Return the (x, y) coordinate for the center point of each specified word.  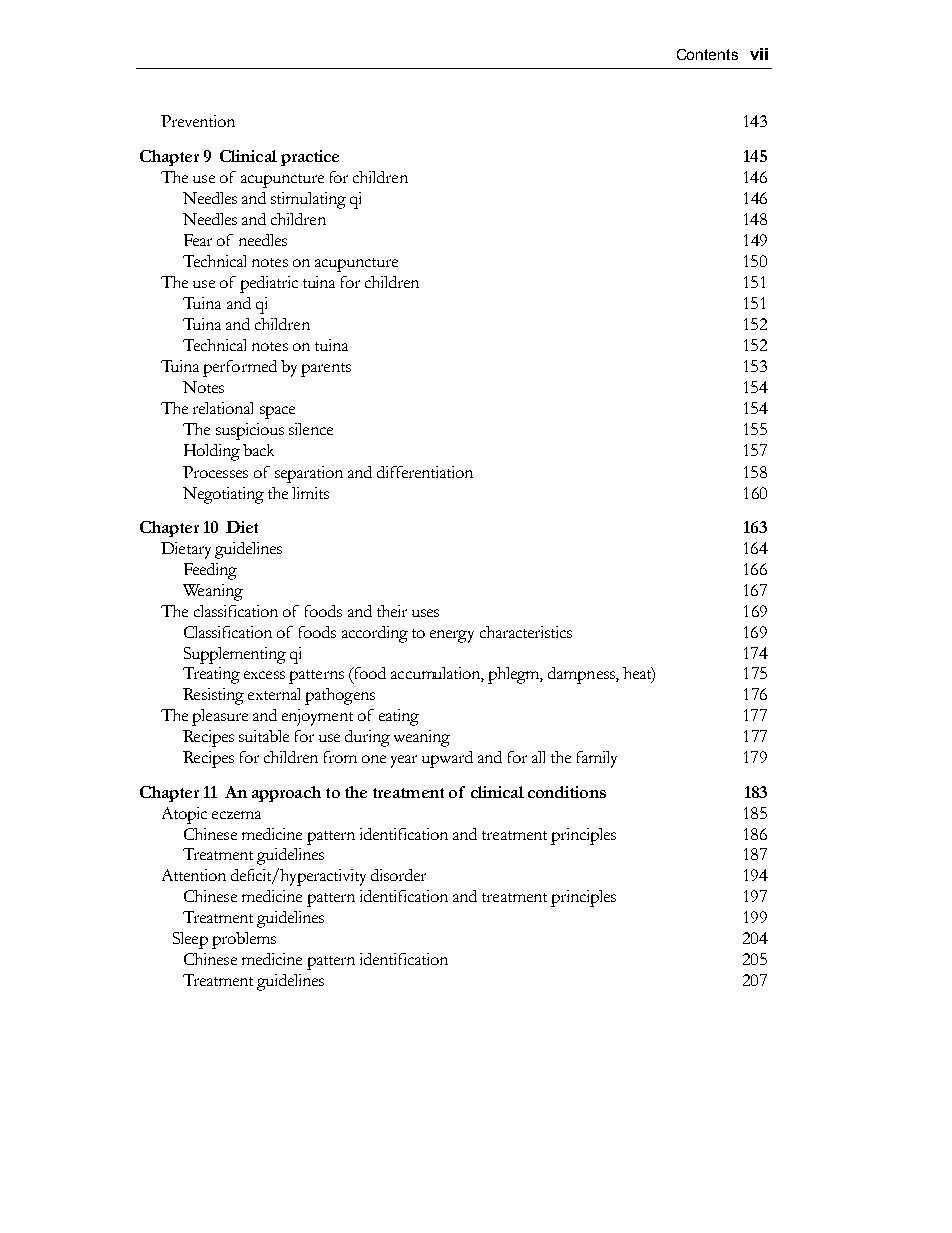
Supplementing (235, 655)
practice (310, 158)
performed (240, 368)
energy (452, 636)
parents (326, 370)
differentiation (425, 472)
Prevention (198, 121)
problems (244, 940)
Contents (707, 54)
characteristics (526, 632)
